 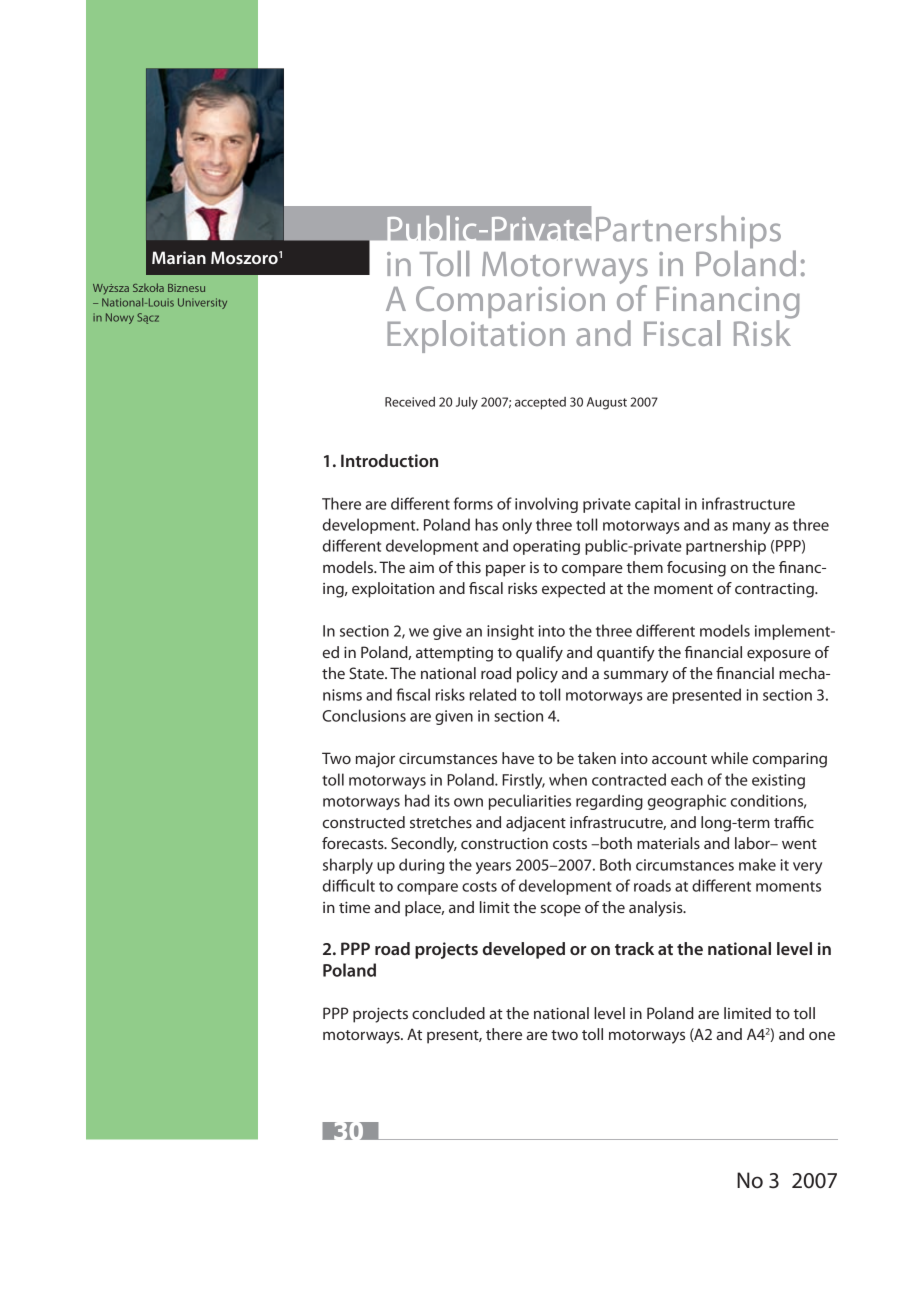 I want to click on concluded, so click(x=448, y=1013).
